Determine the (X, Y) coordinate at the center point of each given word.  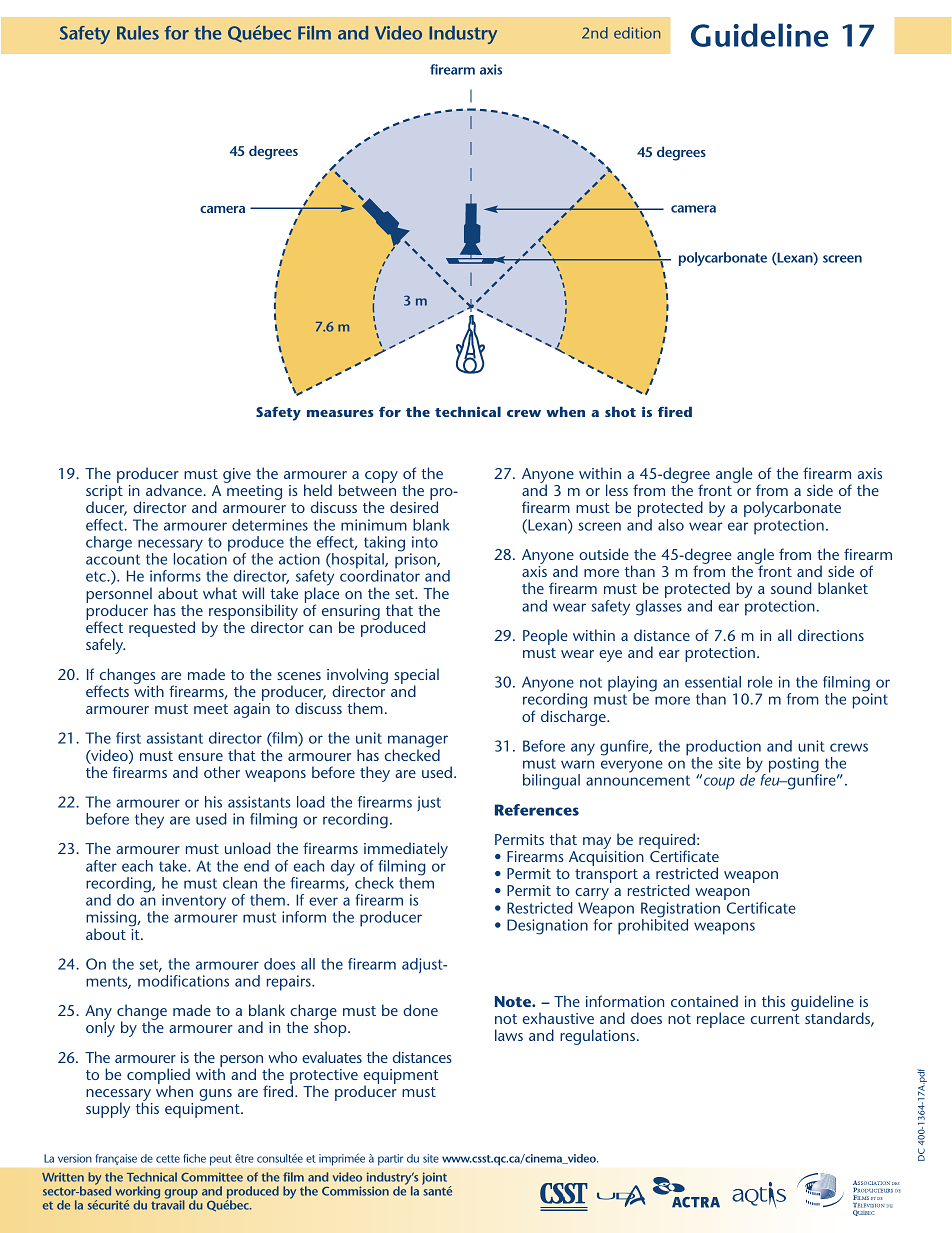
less (617, 490)
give (237, 475)
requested (162, 629)
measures (340, 413)
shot (620, 411)
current (775, 1019)
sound (791, 588)
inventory (194, 902)
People (545, 637)
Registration (680, 911)
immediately (406, 851)
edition (637, 33)
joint (434, 1178)
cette (168, 1159)
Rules (138, 33)
